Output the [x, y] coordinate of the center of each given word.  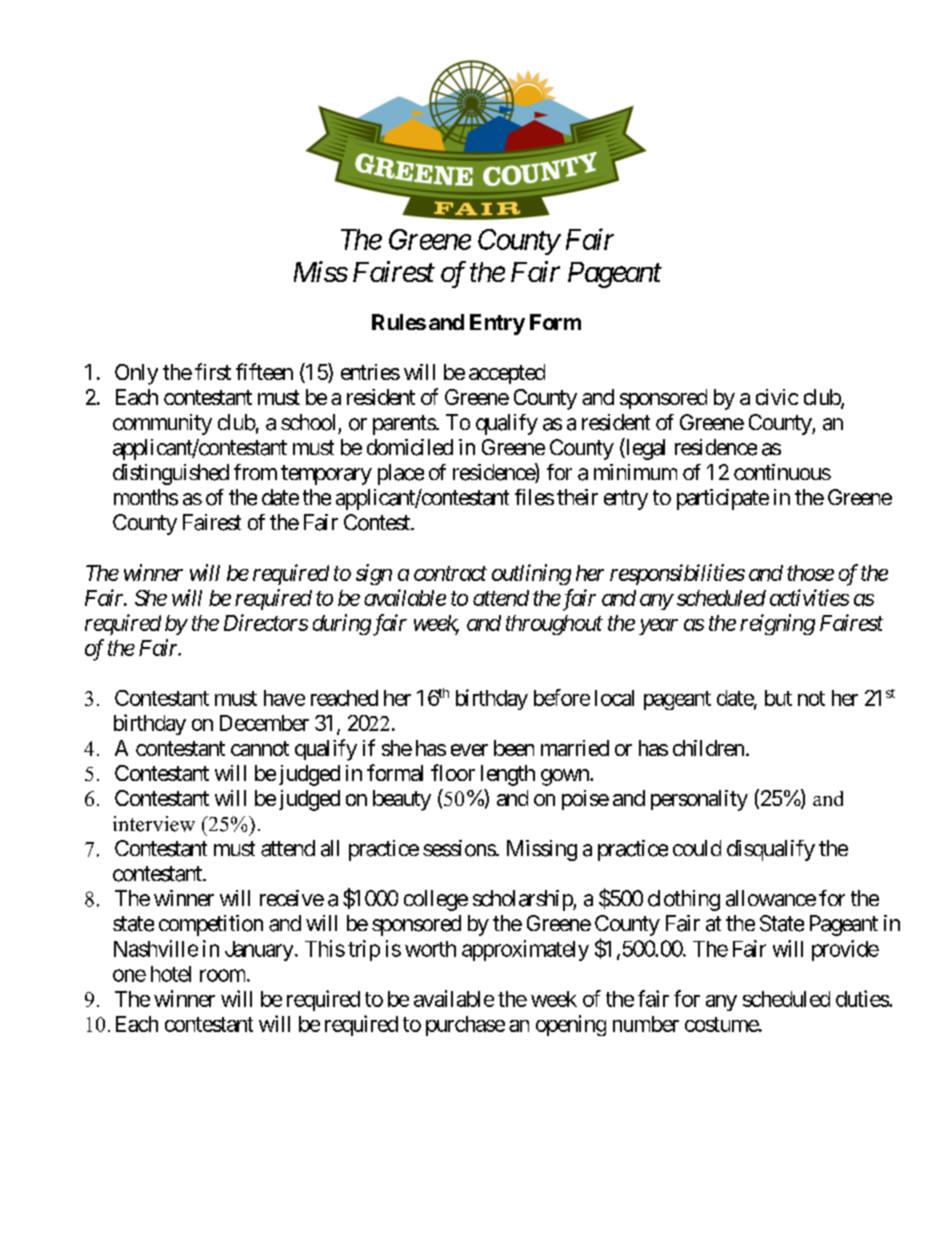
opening [571, 1025]
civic [777, 397]
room [222, 975]
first [213, 371]
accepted [507, 374]
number [646, 1024]
